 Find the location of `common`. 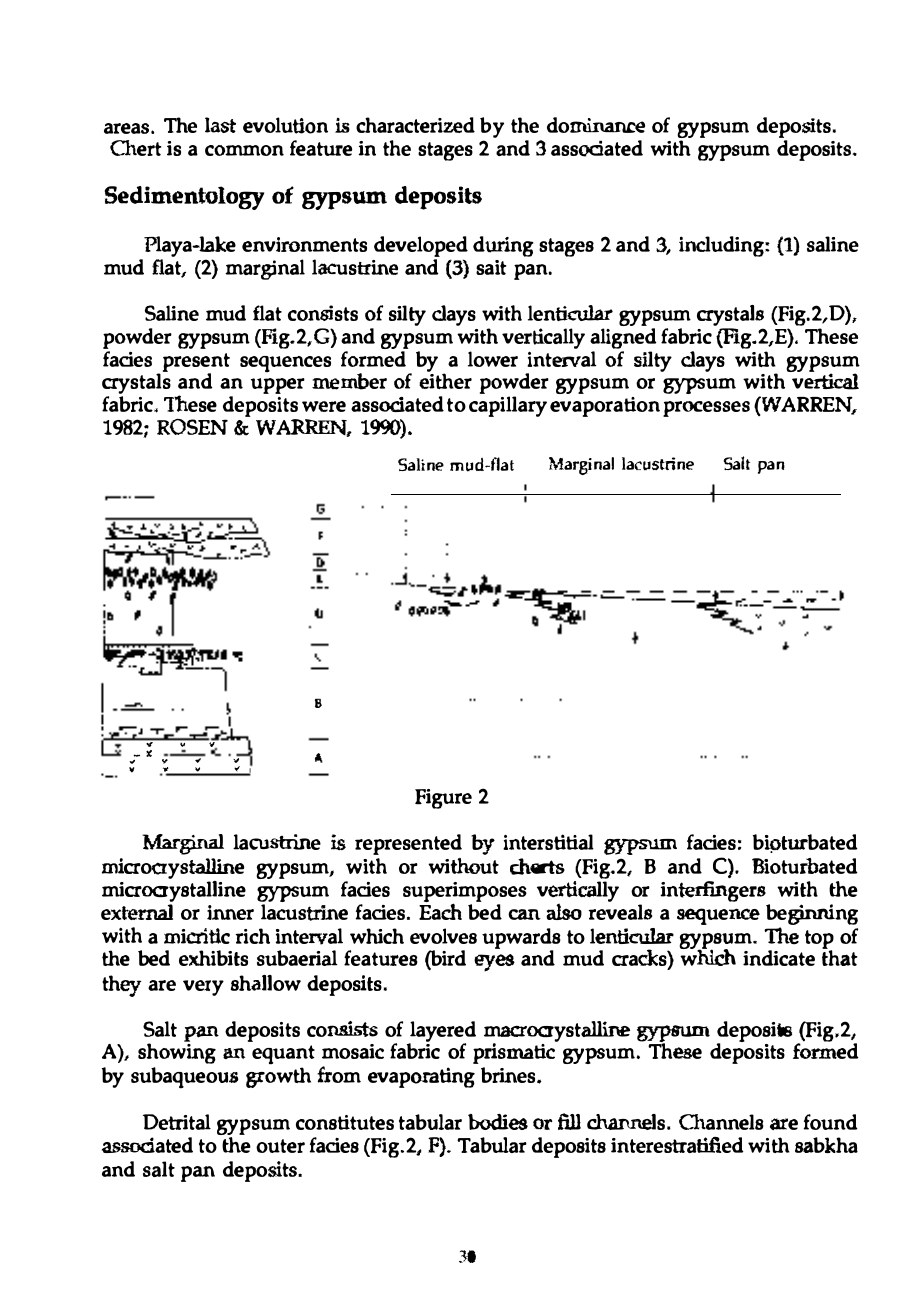

common is located at coordinates (244, 150).
